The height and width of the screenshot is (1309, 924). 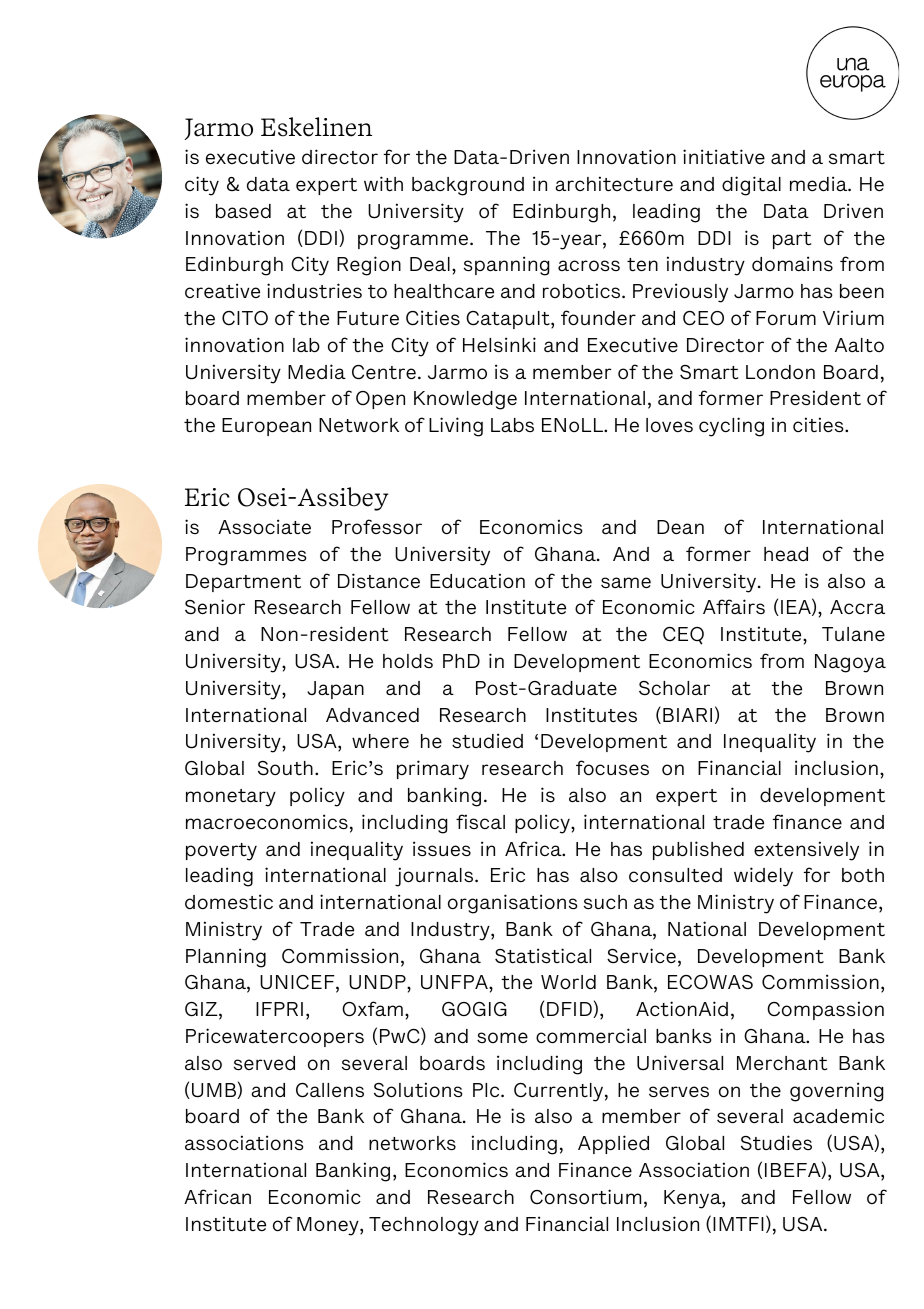 I want to click on studied, so click(x=487, y=741).
